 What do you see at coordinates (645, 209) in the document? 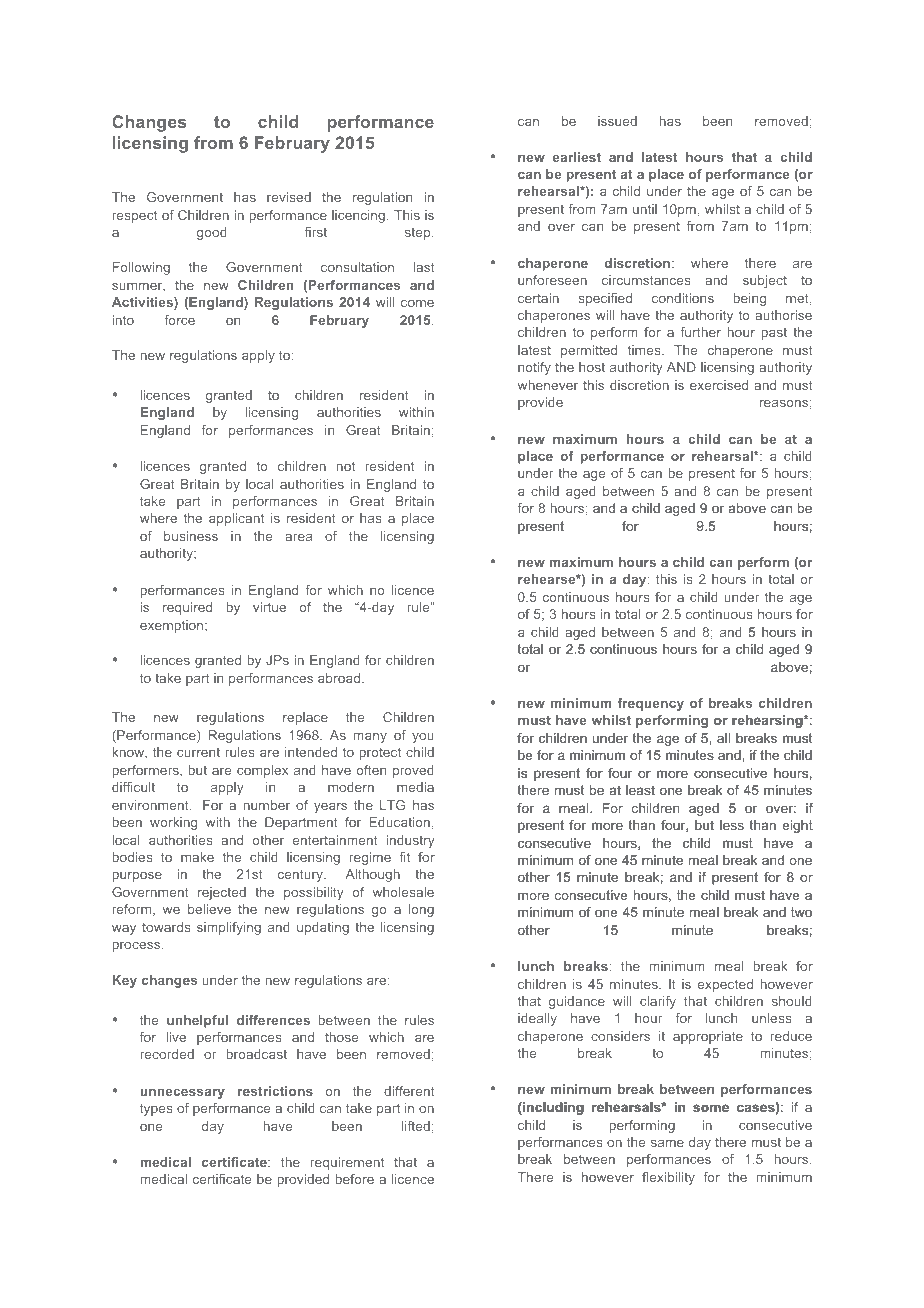
I see `until` at bounding box center [645, 209].
